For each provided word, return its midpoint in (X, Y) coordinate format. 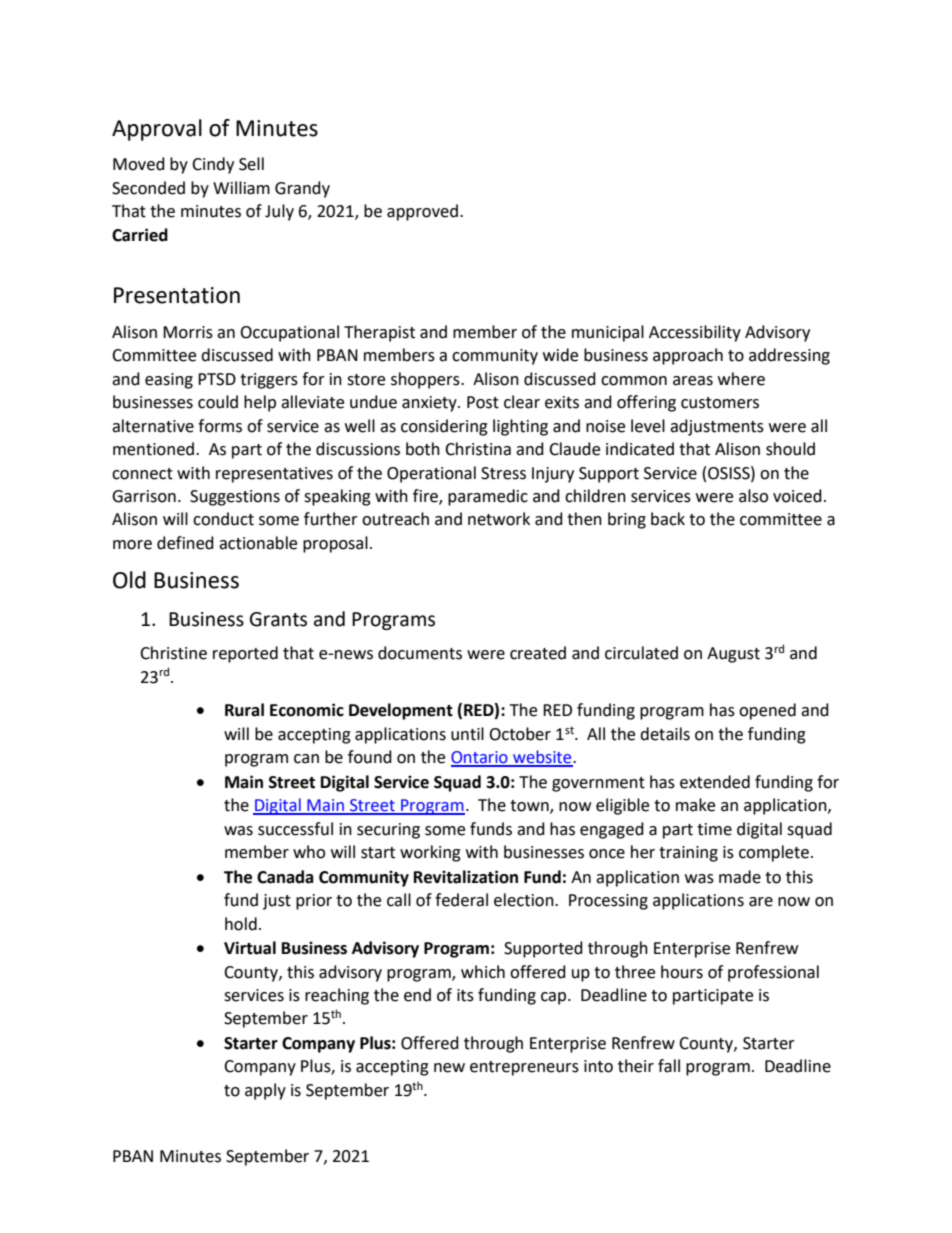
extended (715, 782)
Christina (478, 449)
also (753, 496)
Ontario (480, 758)
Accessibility (695, 333)
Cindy (213, 165)
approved (422, 212)
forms (220, 426)
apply (265, 1091)
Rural (244, 710)
